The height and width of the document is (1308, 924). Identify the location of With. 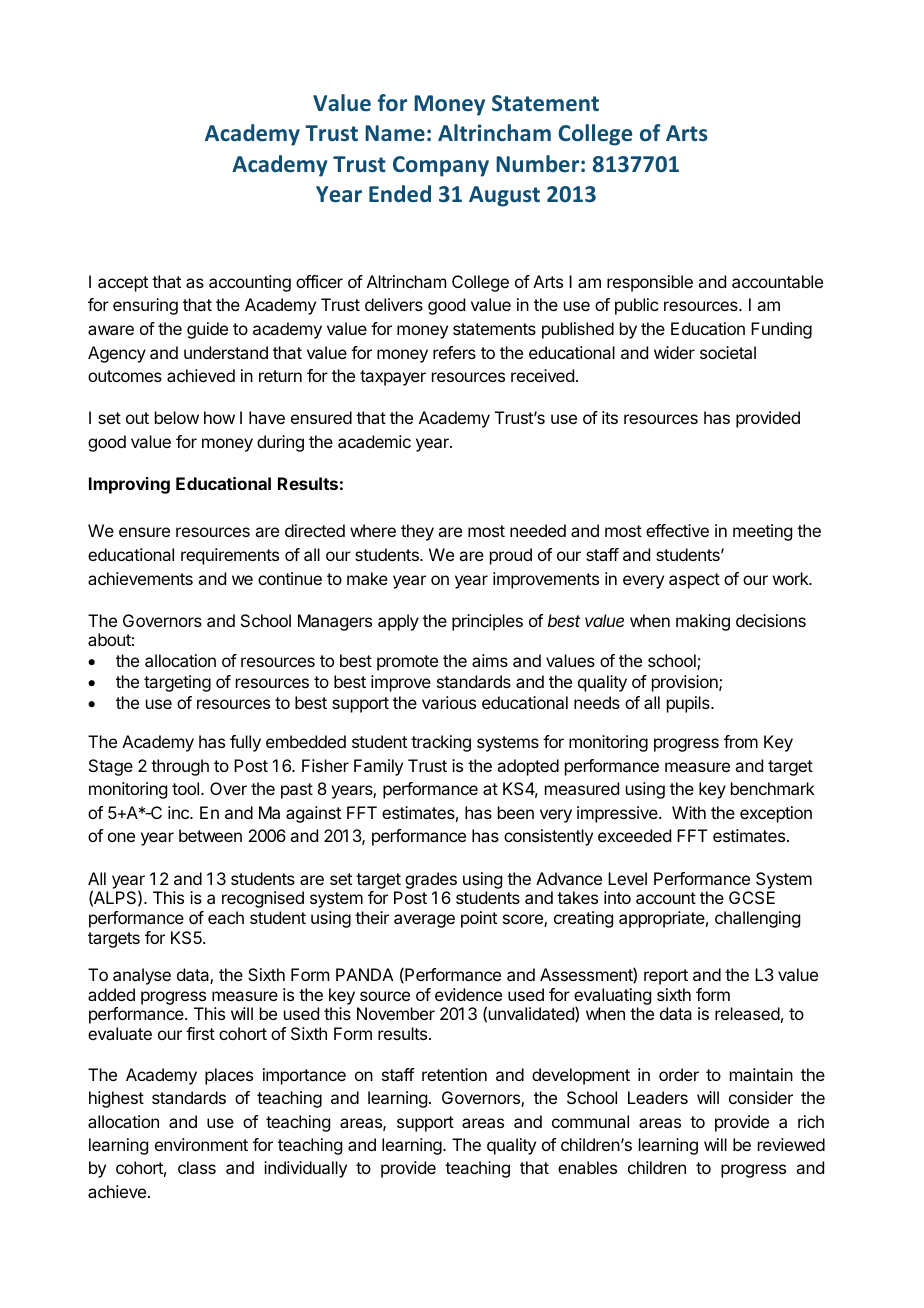
(689, 812).
